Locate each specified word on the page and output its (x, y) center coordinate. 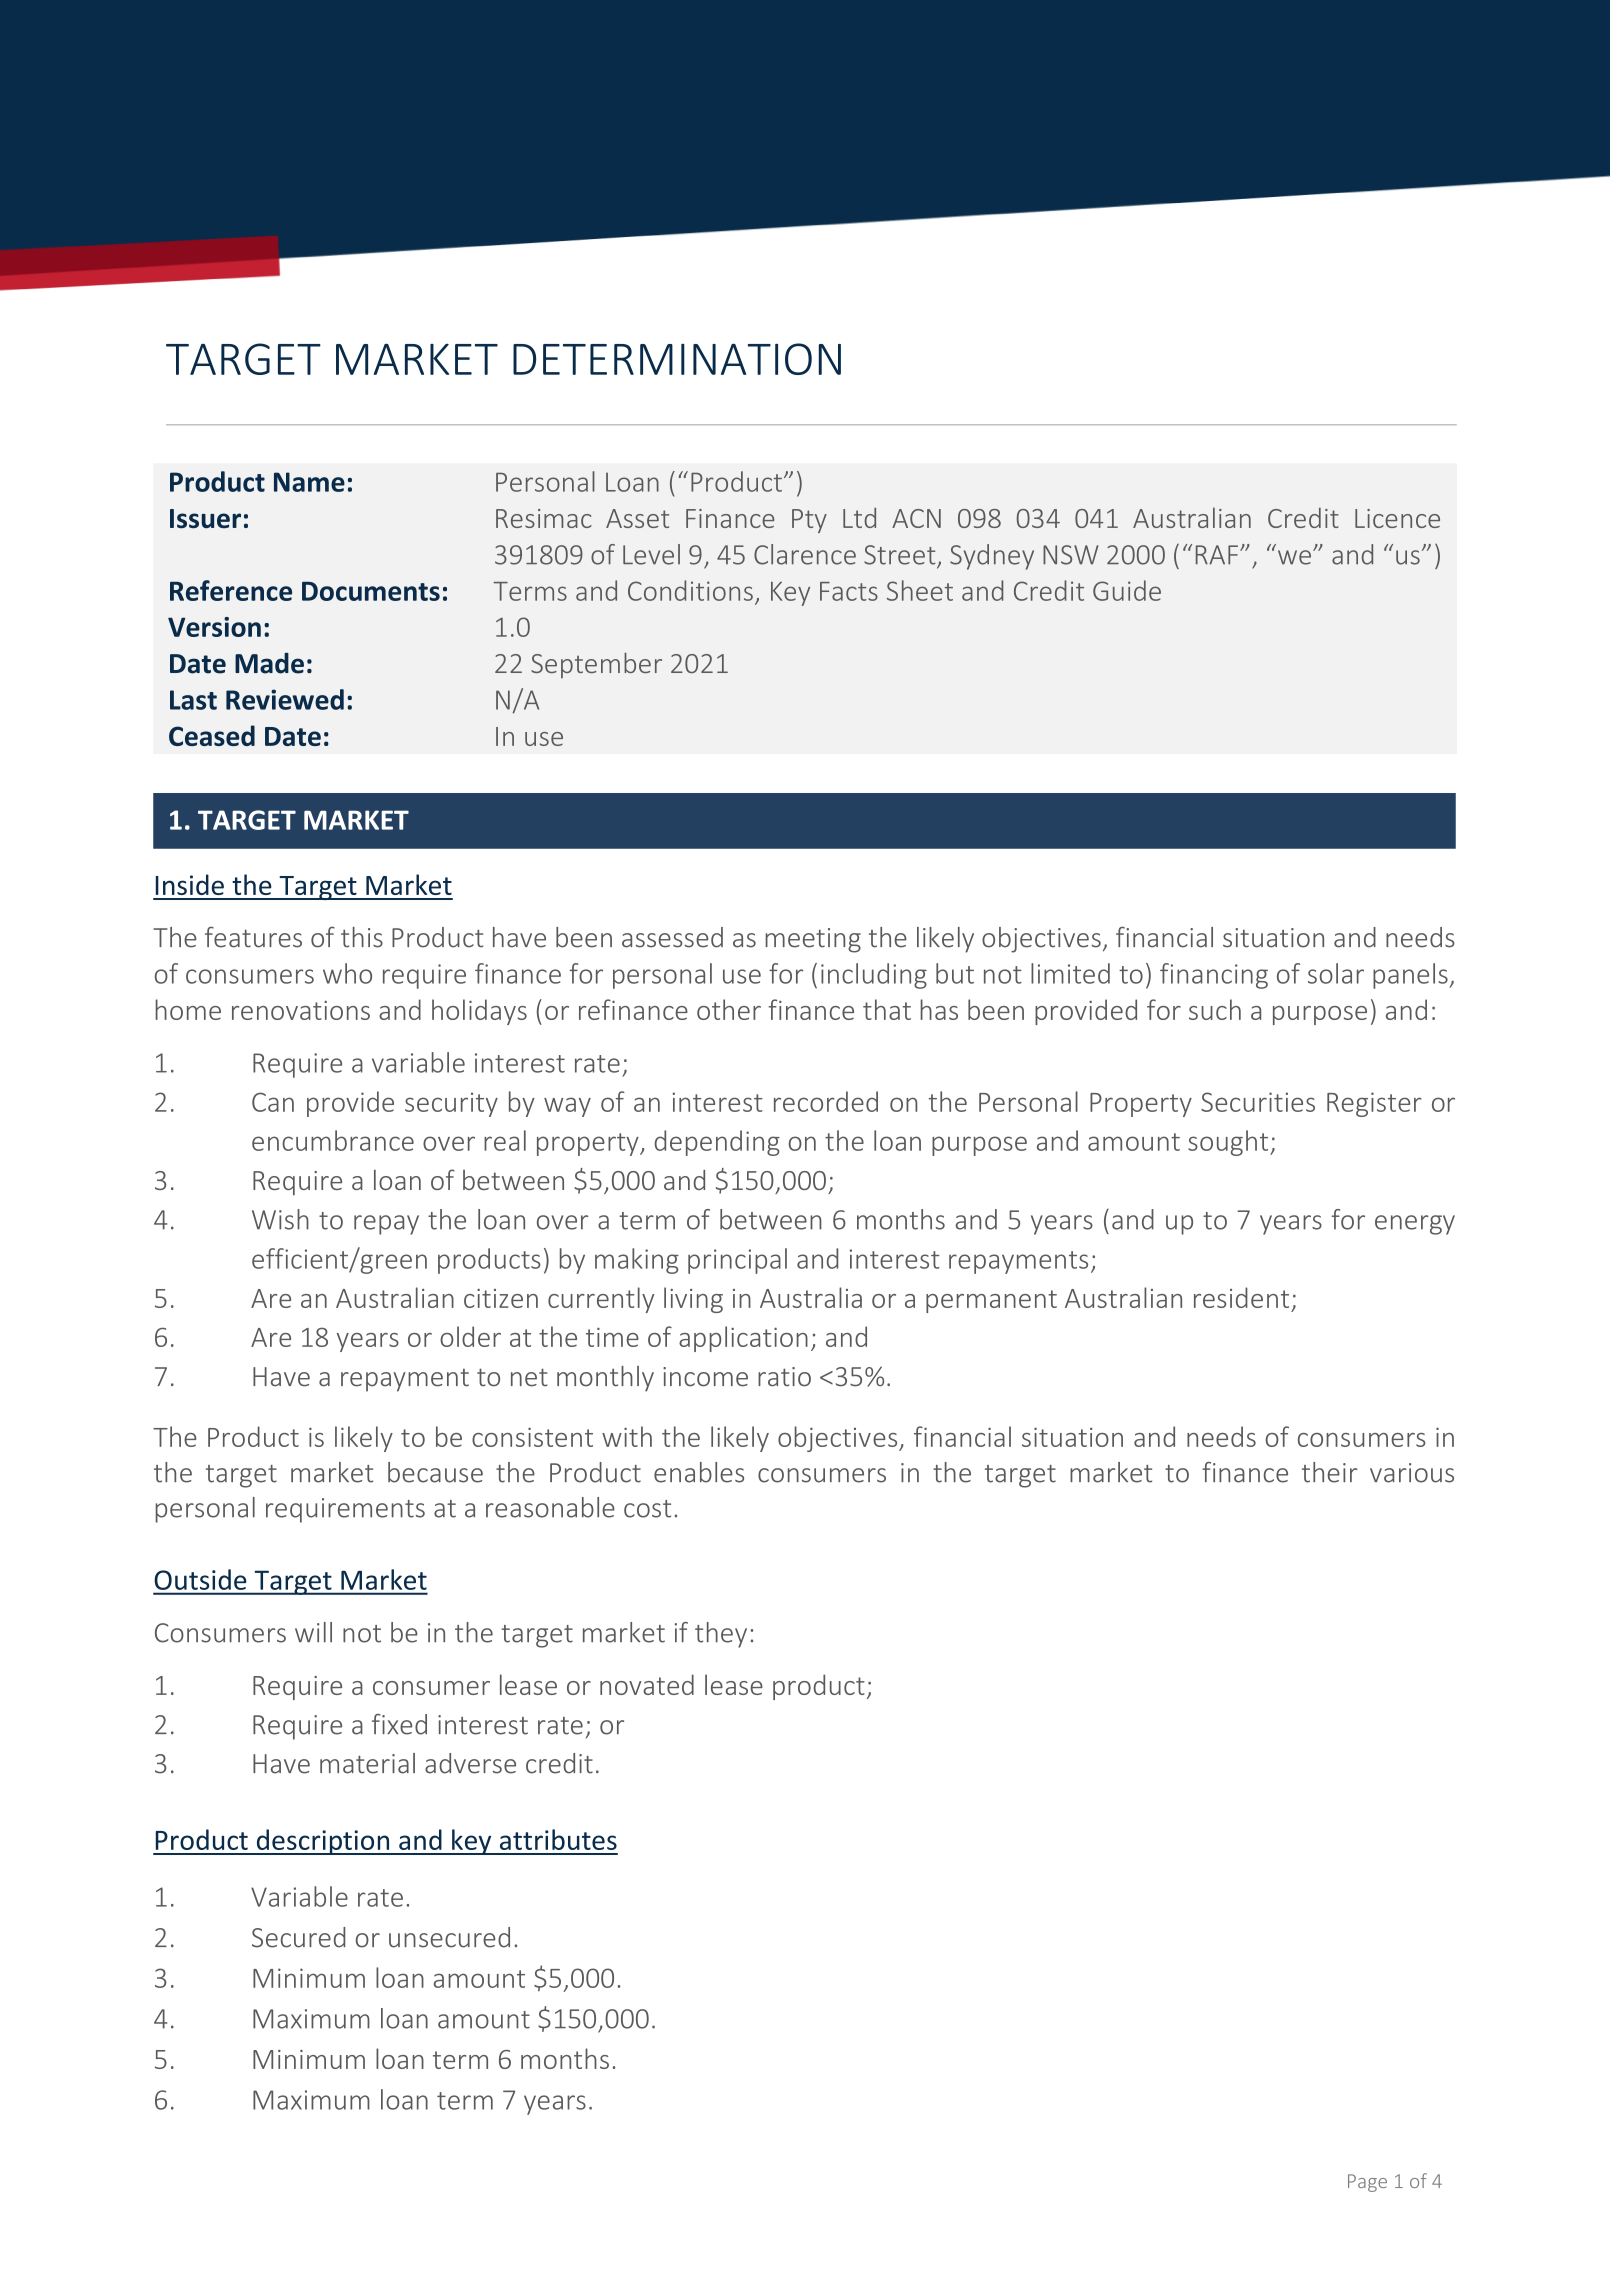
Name (309, 482)
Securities (1258, 1102)
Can (273, 1102)
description (323, 1842)
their (1330, 1472)
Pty (809, 521)
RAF (1217, 555)
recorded (826, 1101)
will (313, 1632)
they (721, 1635)
